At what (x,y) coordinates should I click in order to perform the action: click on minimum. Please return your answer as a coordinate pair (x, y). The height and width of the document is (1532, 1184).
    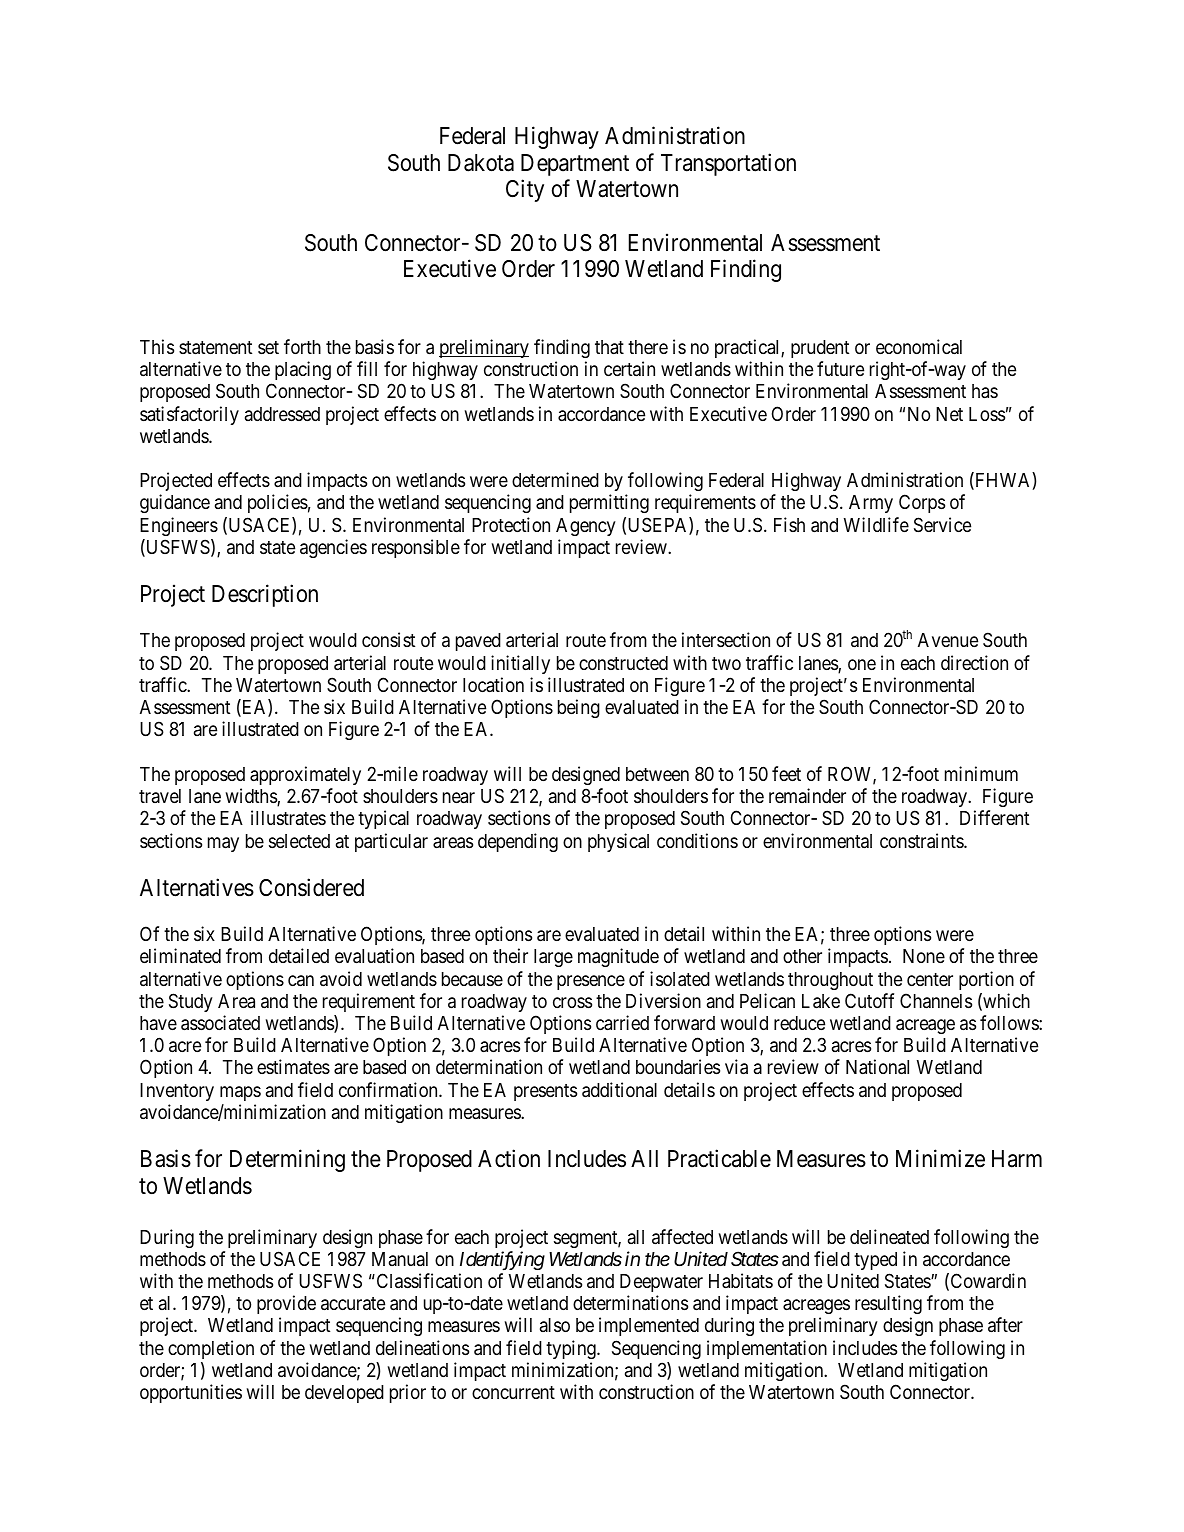
    Looking at the image, I should click on (981, 773).
